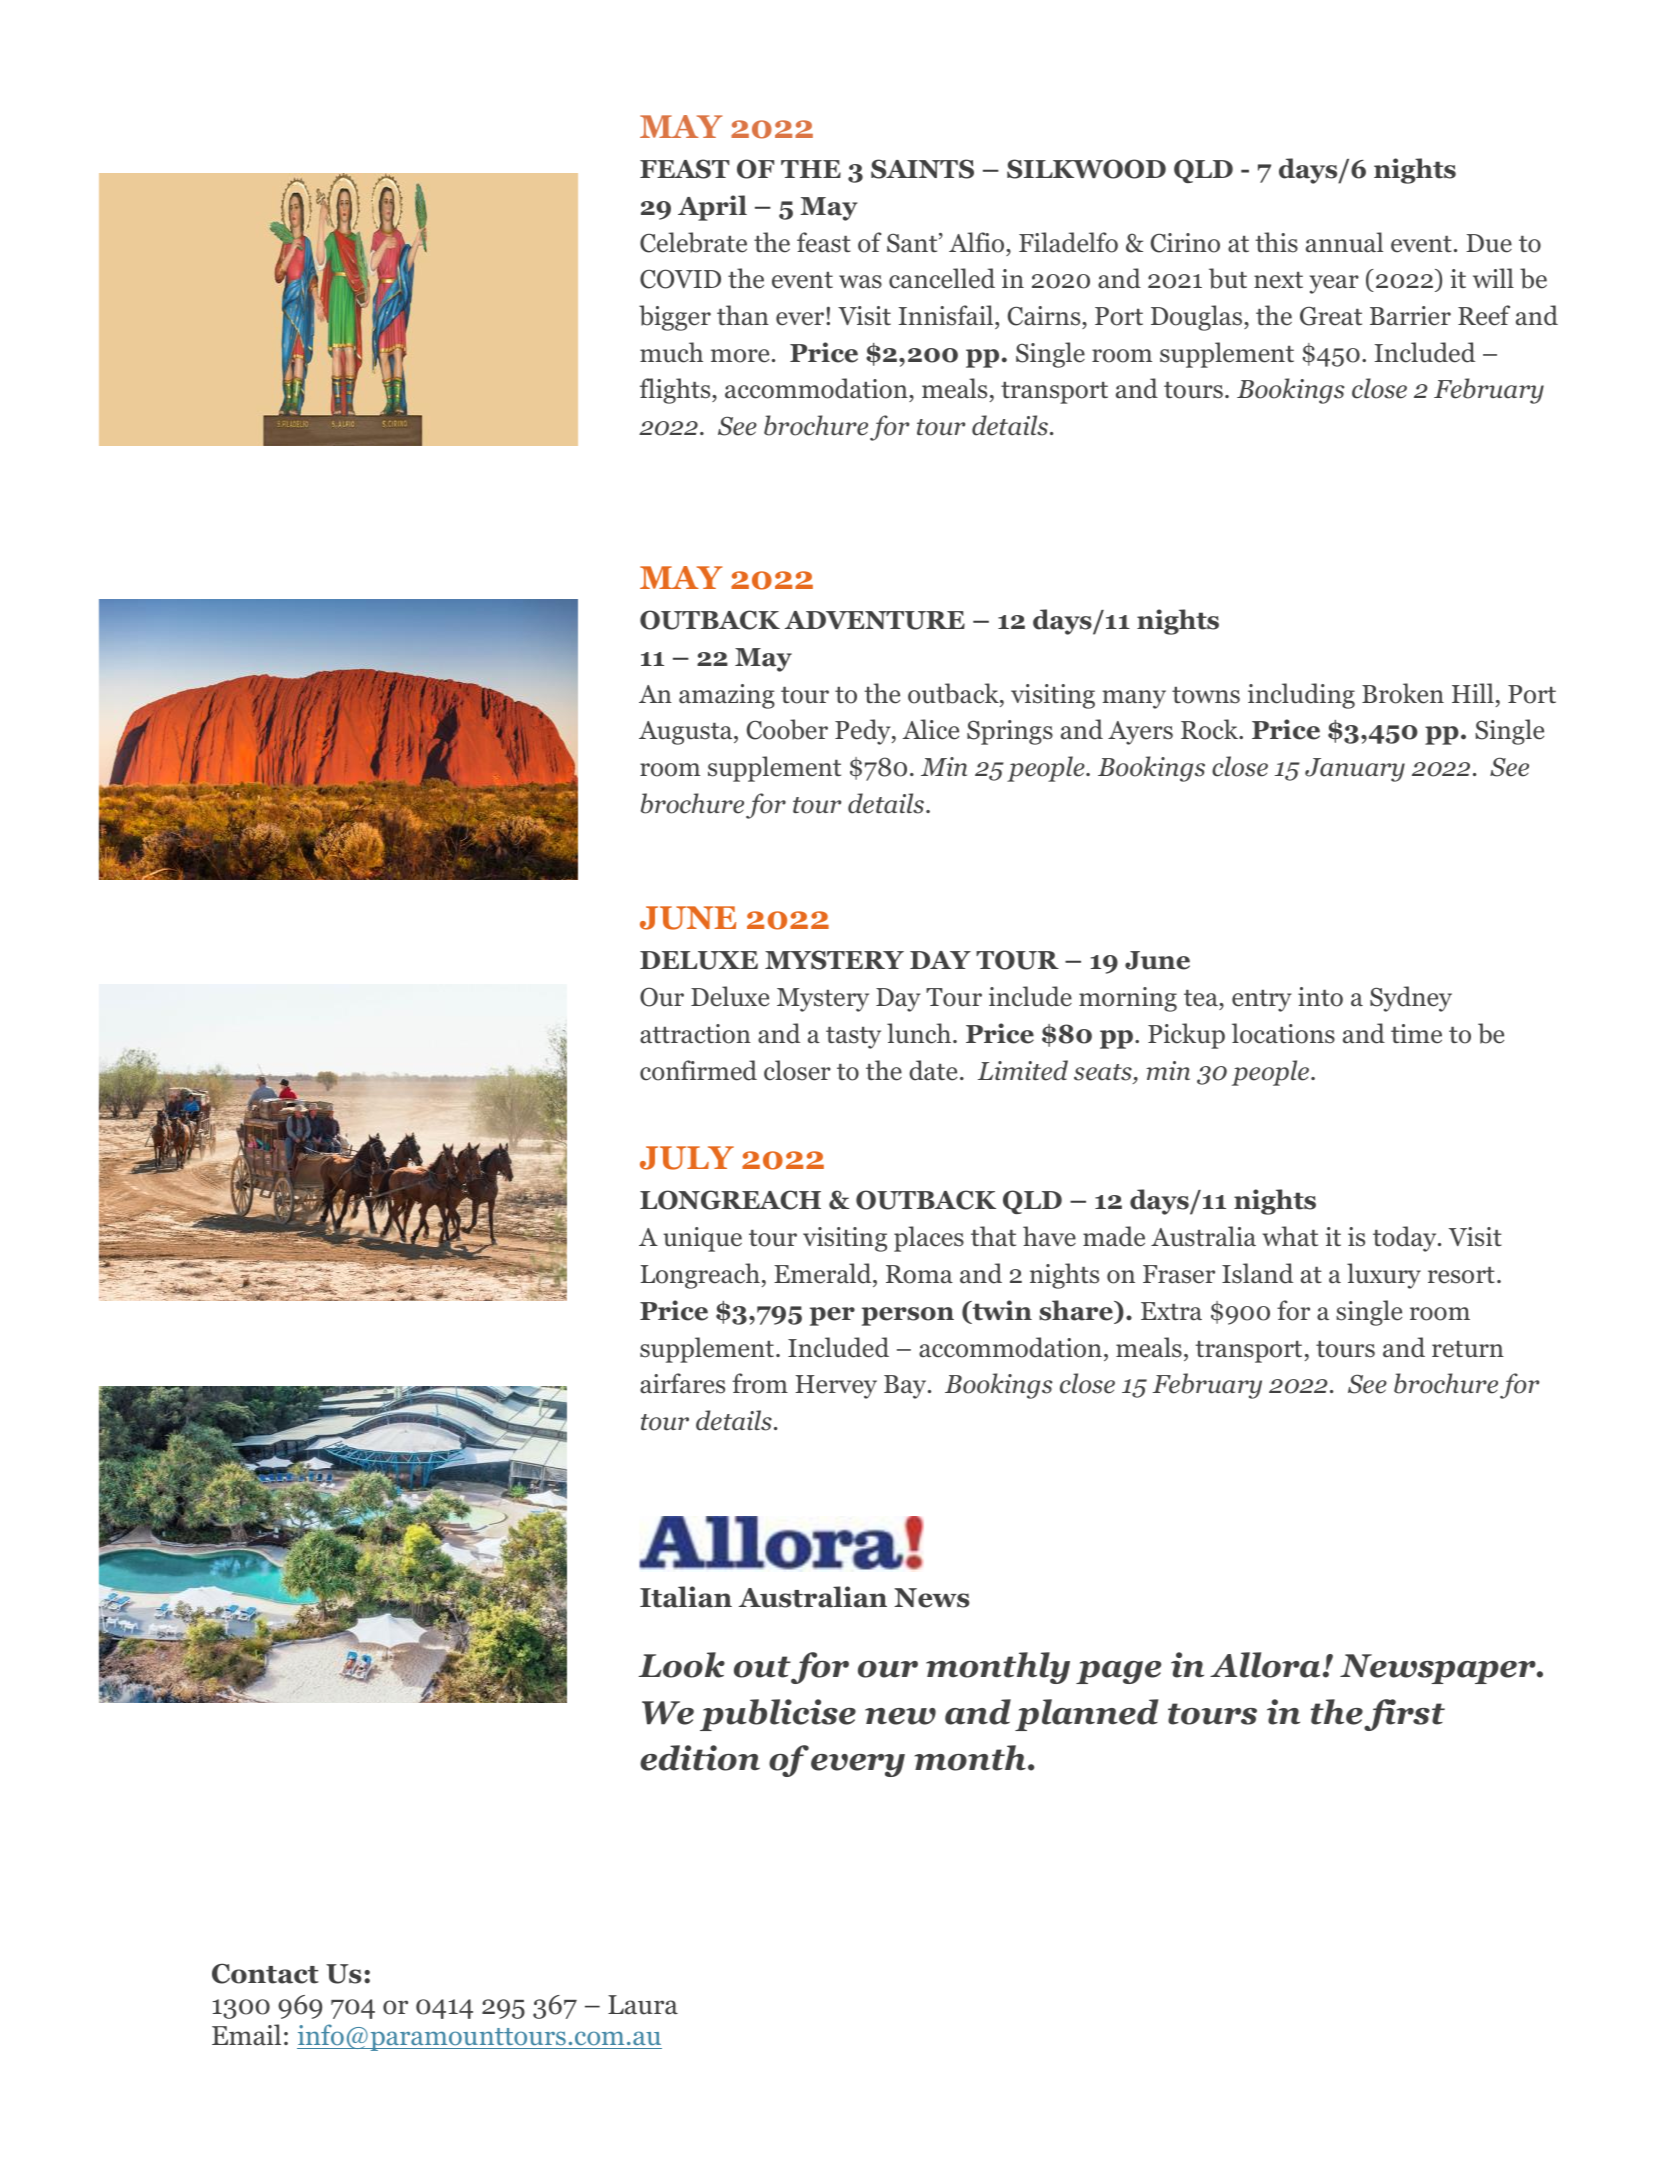 Image resolution: width=1668 pixels, height=2158 pixels. What do you see at coordinates (1468, 1349) in the screenshot?
I see `return` at bounding box center [1468, 1349].
